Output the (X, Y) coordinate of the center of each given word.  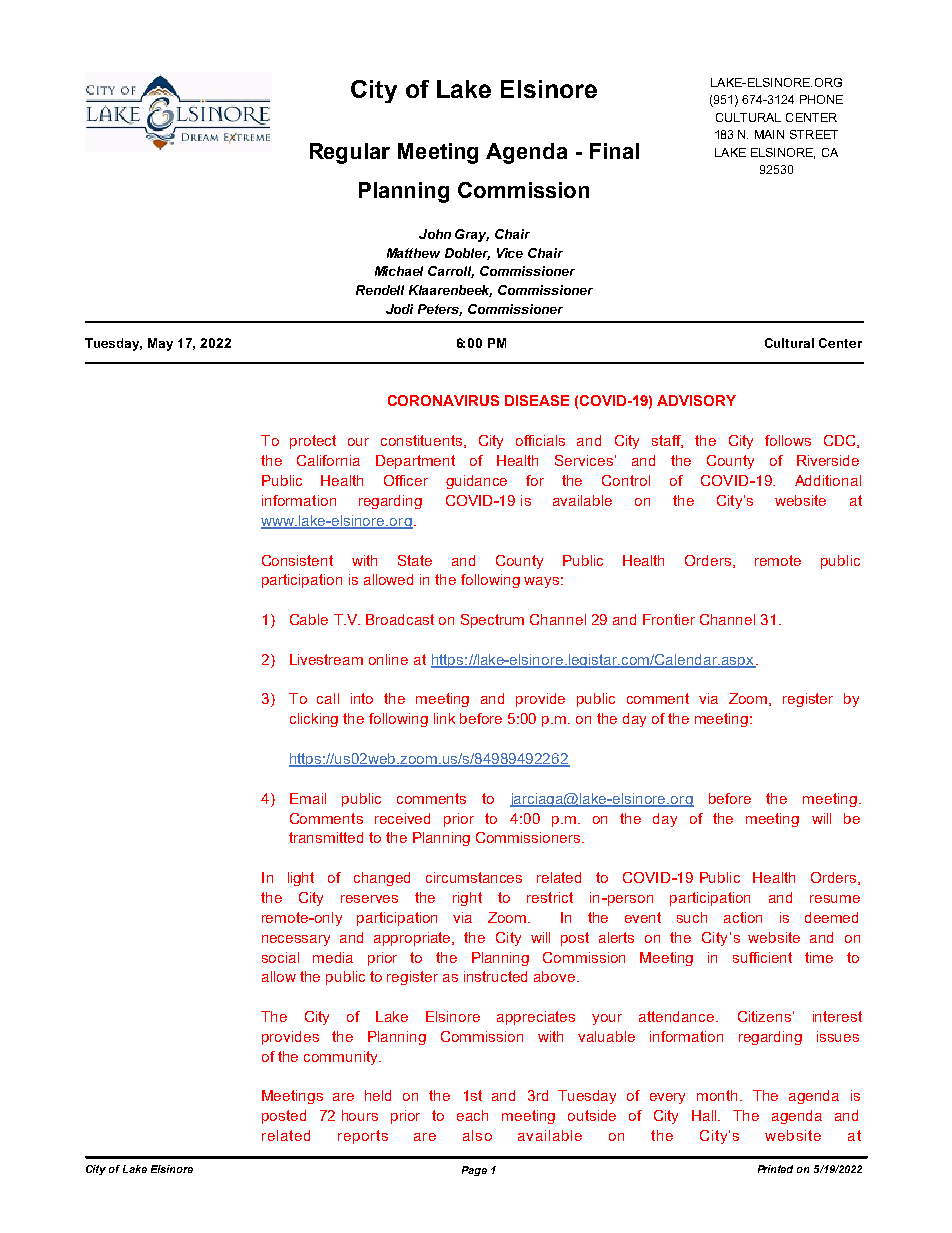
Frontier (669, 619)
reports (363, 1137)
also (477, 1135)
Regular (350, 153)
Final (614, 151)
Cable (309, 619)
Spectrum (492, 621)
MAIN (769, 134)
